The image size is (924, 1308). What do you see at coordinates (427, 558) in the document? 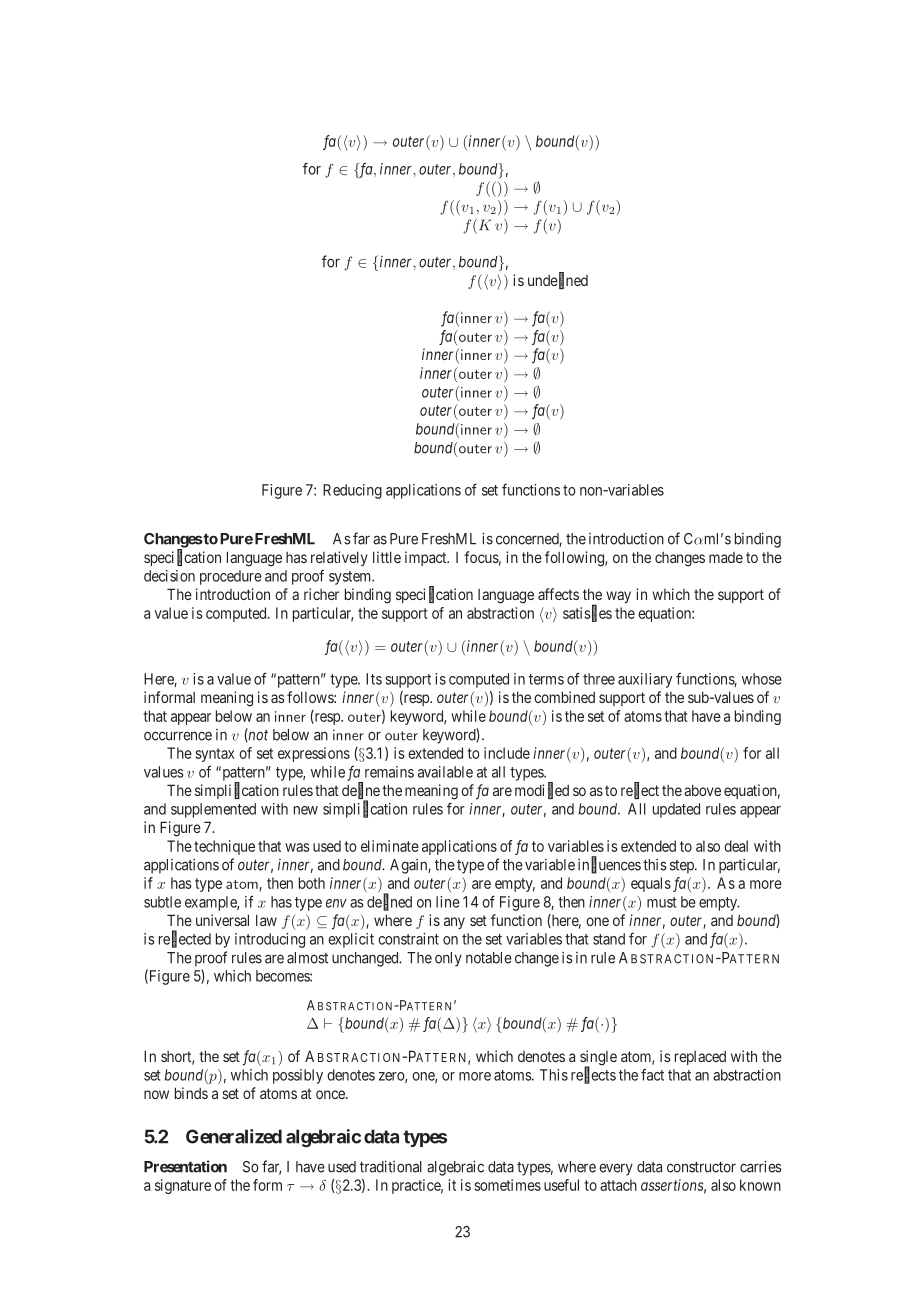
I see `impact` at bounding box center [427, 558].
